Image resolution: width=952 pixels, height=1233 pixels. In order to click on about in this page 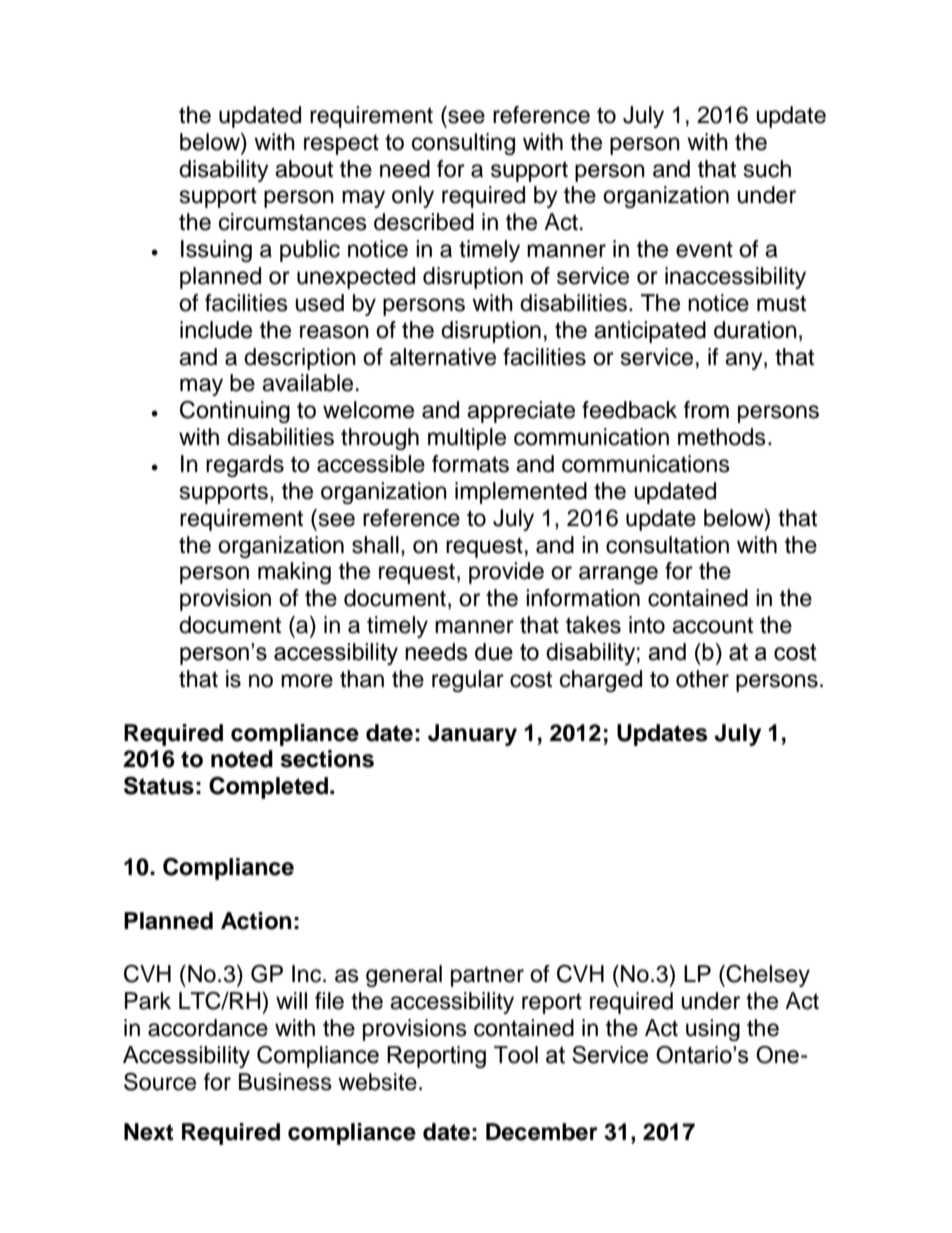, I will do `click(304, 169)`.
